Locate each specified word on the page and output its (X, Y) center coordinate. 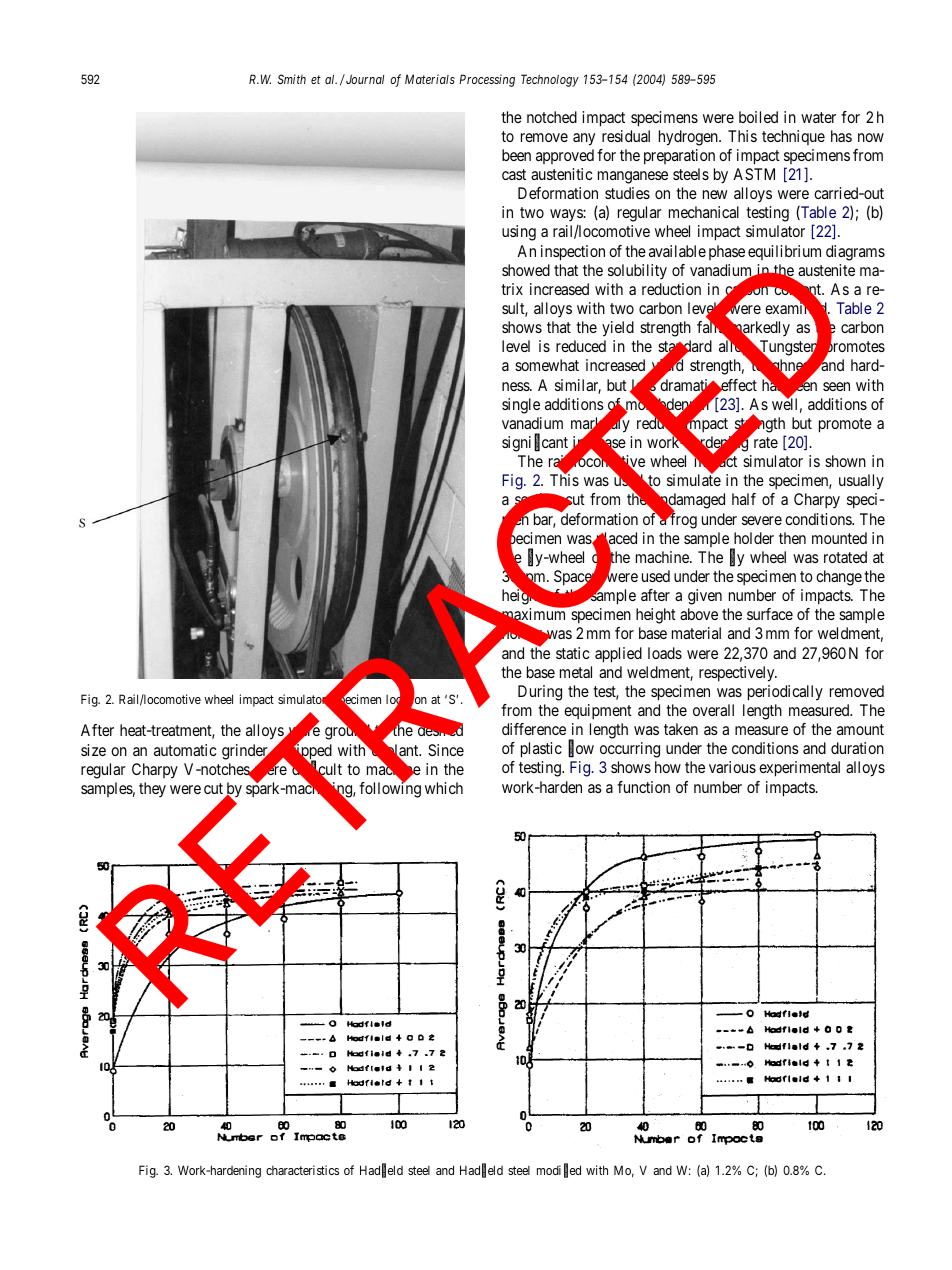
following (390, 789)
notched (552, 117)
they (152, 789)
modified (559, 1171)
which (444, 788)
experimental (799, 769)
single (521, 406)
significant (536, 444)
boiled (758, 117)
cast (514, 174)
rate (766, 442)
